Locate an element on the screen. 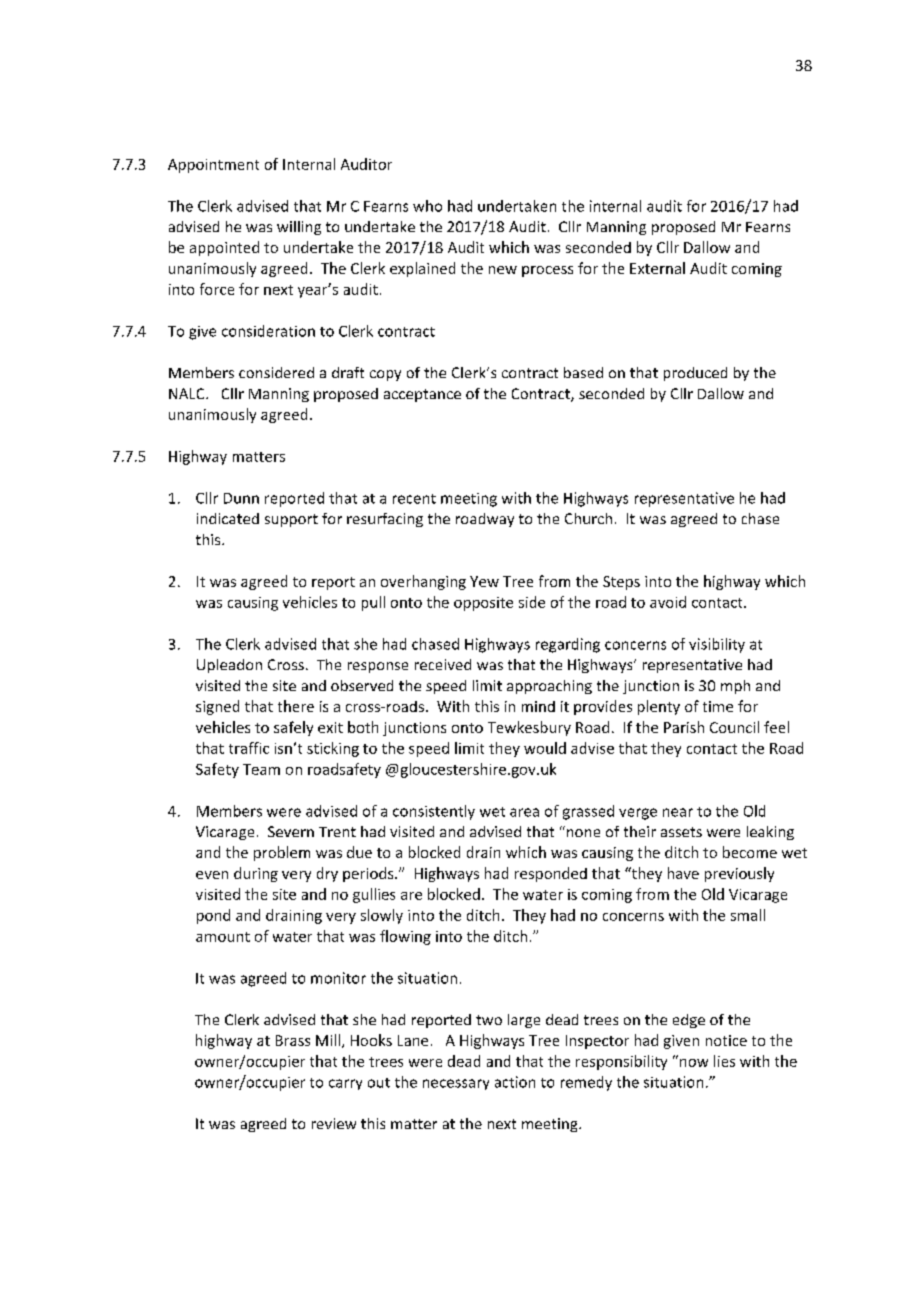 This screenshot has height=1308, width=924. there is located at coordinates (296, 706).
